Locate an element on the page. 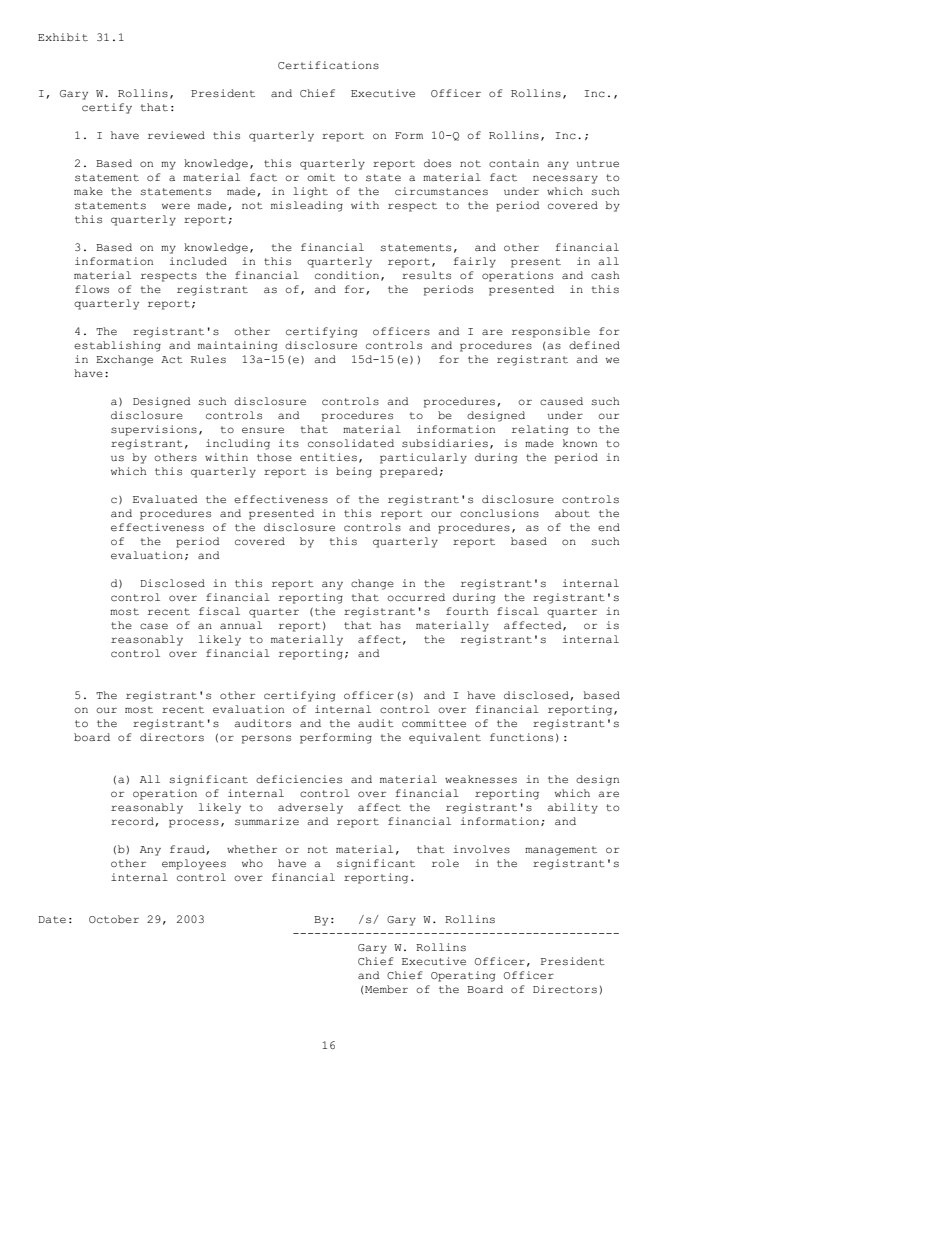 This document has width=952, height=1233. being is located at coordinates (354, 472).
